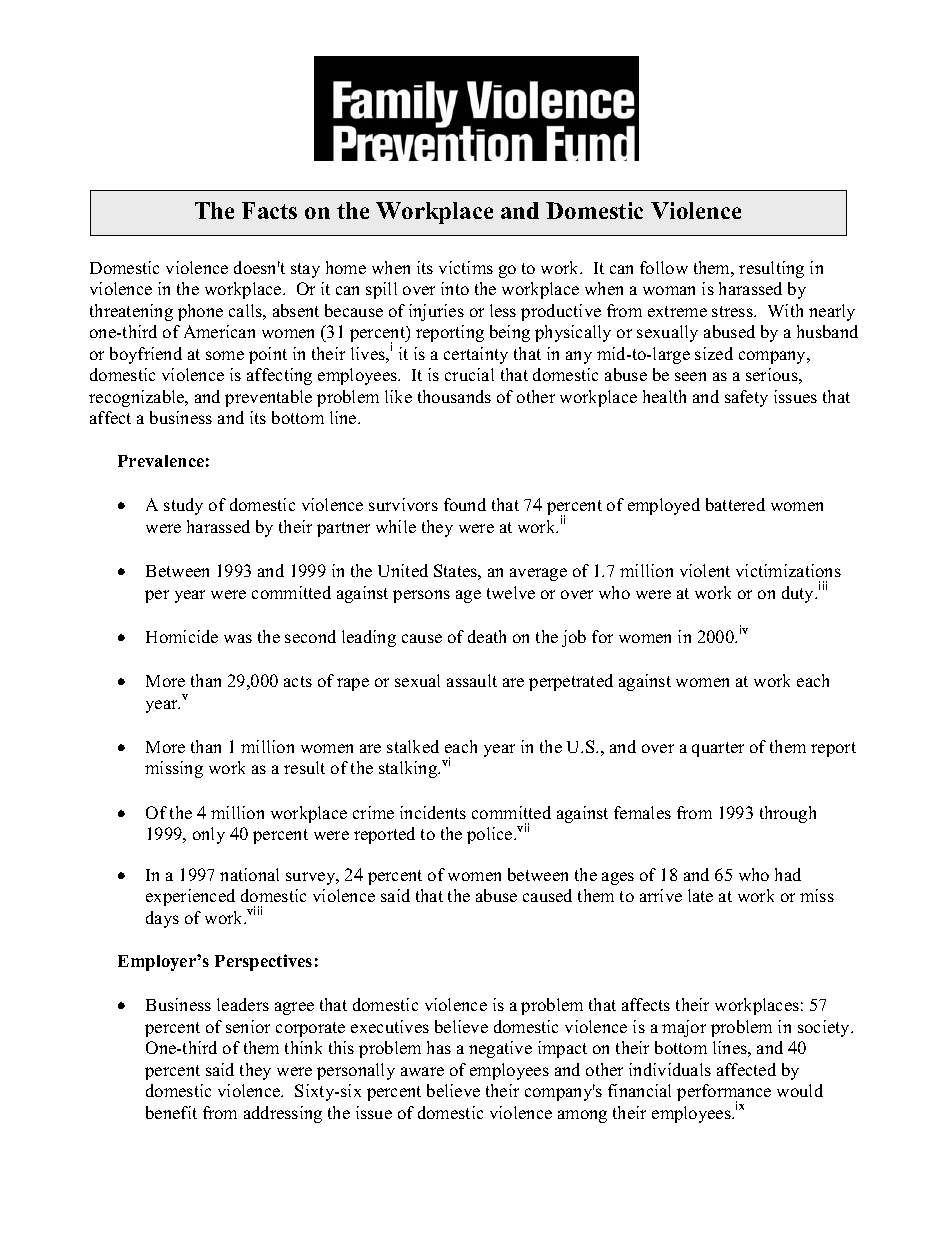 Image resolution: width=952 pixels, height=1233 pixels. Describe the element at coordinates (724, 1093) in the image. I see `performance` at that location.
